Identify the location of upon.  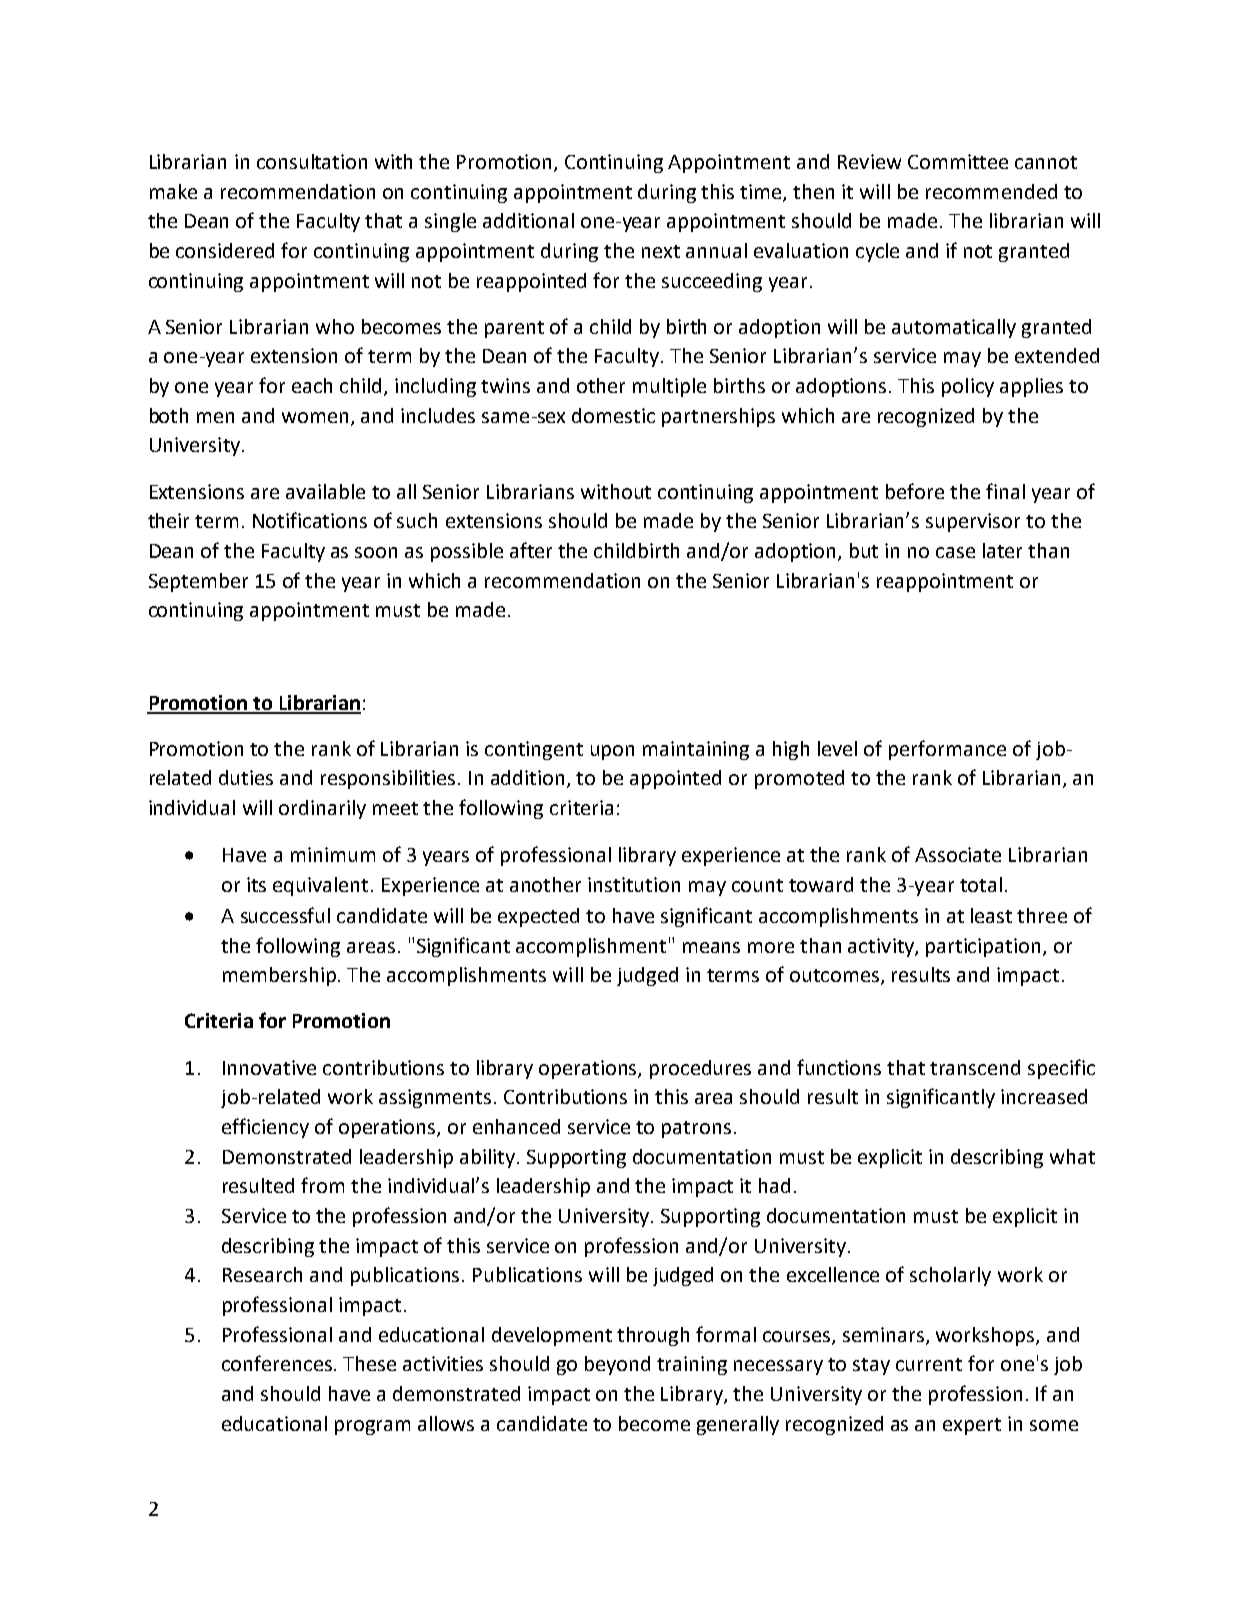
(612, 752).
